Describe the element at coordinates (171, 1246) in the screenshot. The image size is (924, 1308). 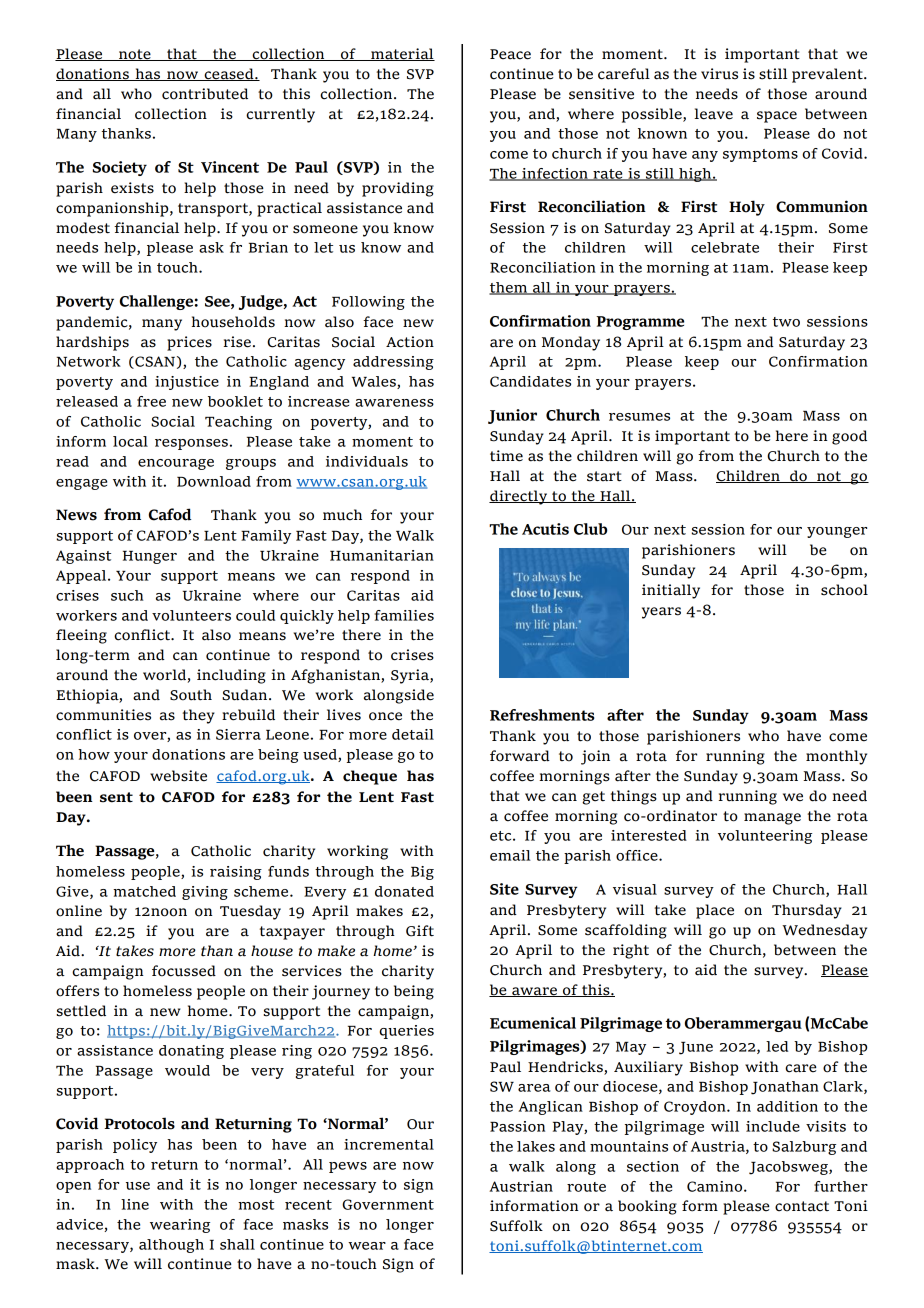
I see `although` at that location.
